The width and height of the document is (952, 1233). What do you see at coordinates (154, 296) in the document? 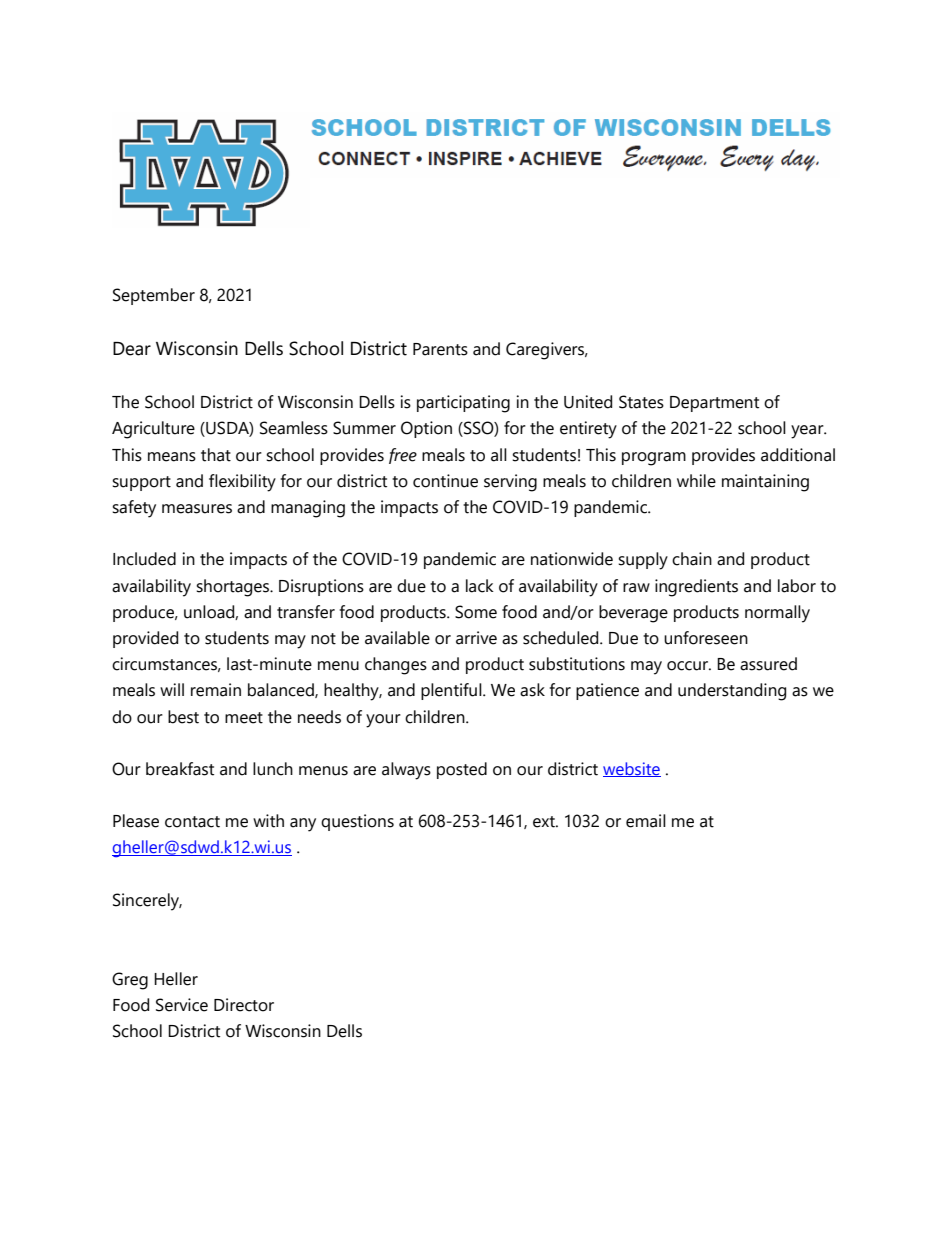
I see `September` at bounding box center [154, 296].
